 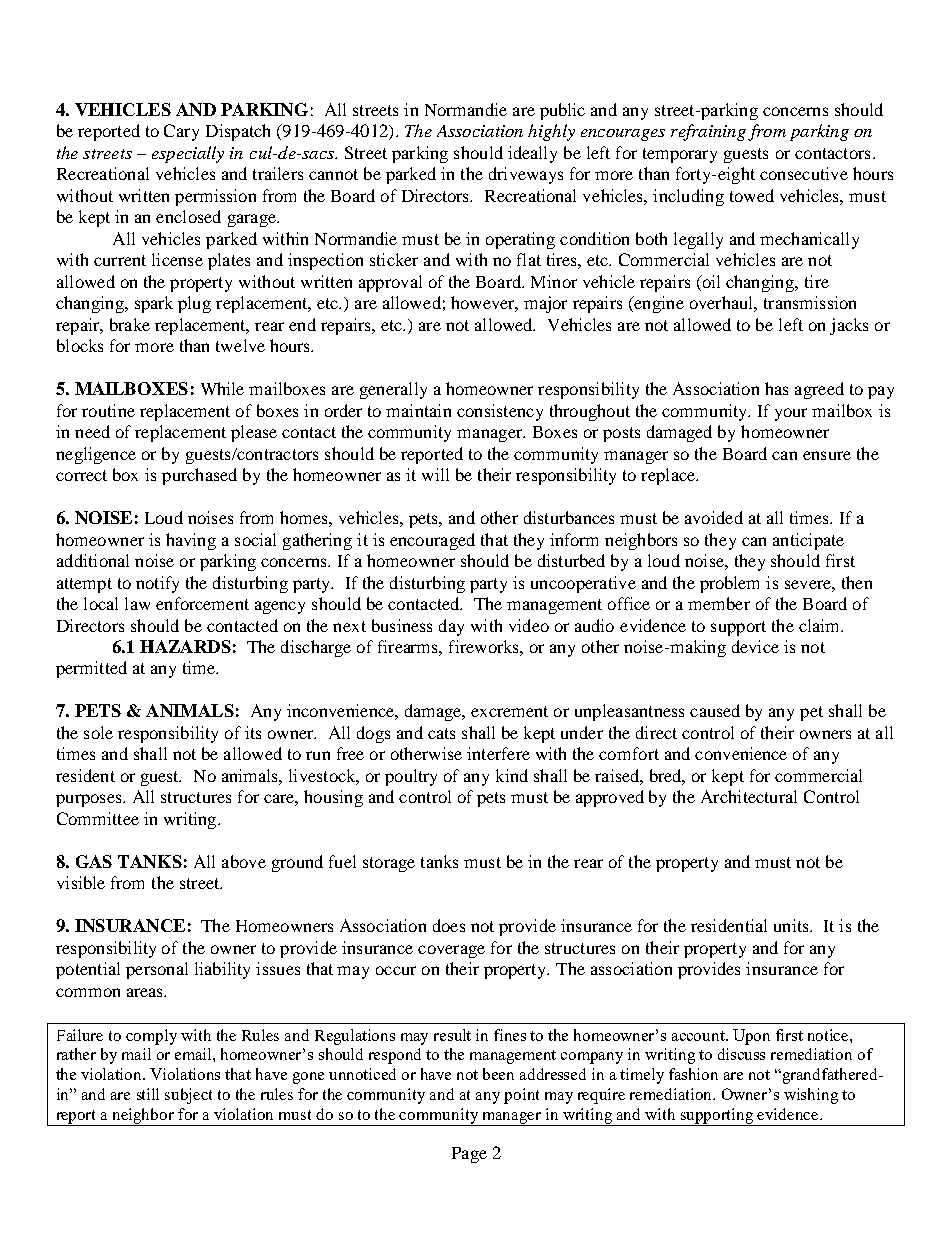 What do you see at coordinates (185, 646) in the page?
I see `HAZARDS` at bounding box center [185, 646].
